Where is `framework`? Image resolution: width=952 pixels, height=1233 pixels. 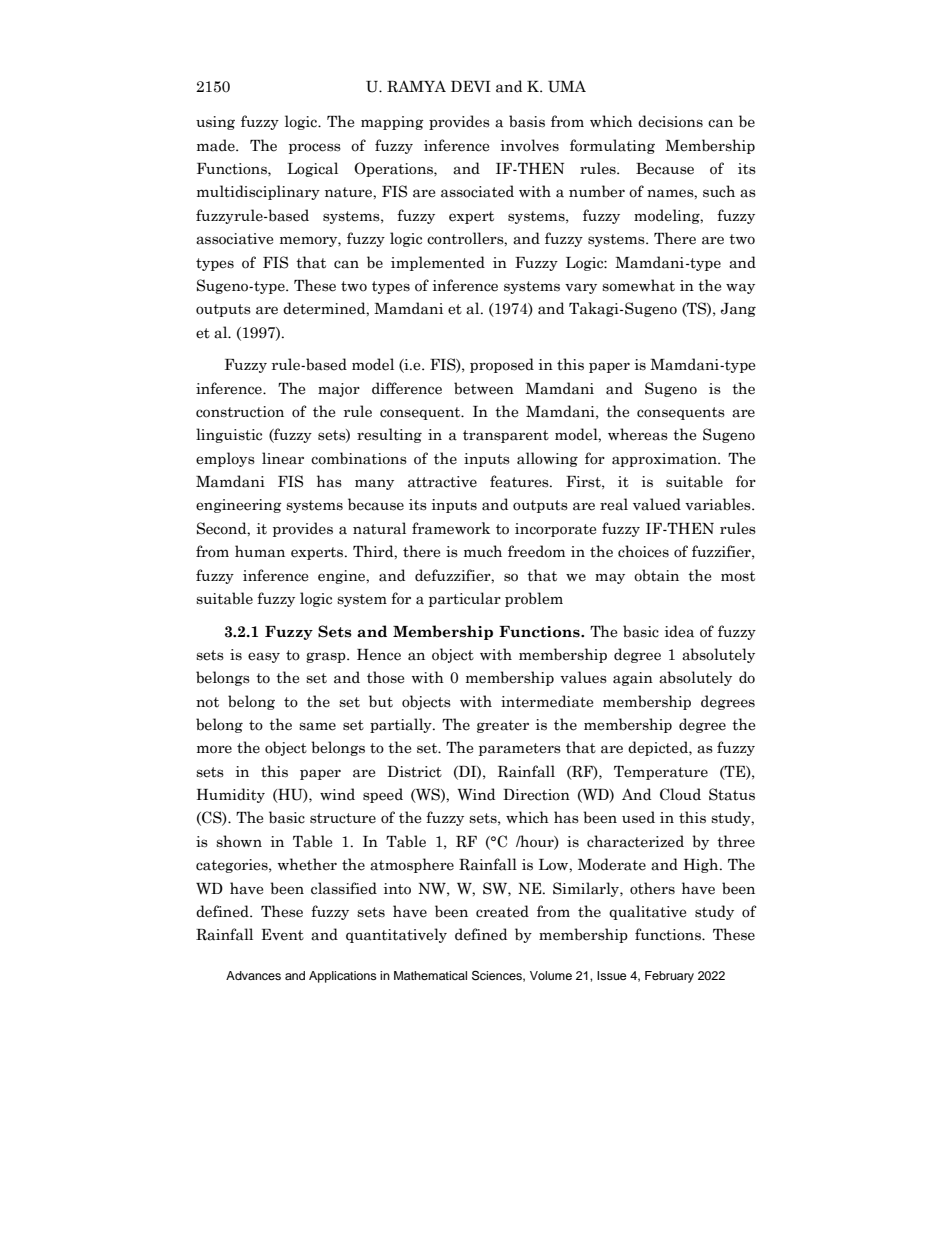 framework is located at coordinates (451, 528).
